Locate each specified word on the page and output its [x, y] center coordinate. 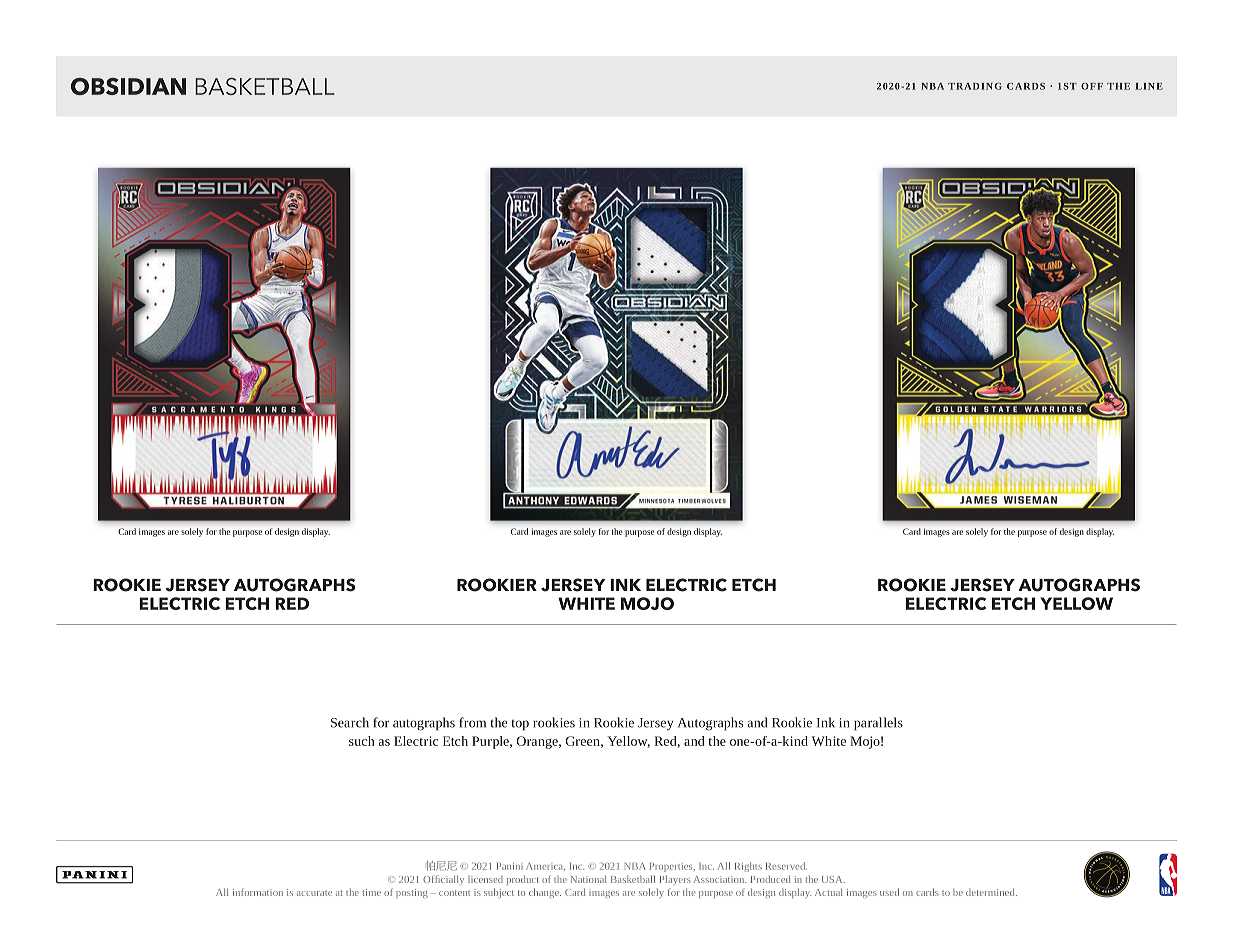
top [520, 725]
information [258, 892]
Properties [672, 867]
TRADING [975, 86]
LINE [1149, 86]
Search [350, 722]
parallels [878, 724]
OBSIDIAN [128, 86]
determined [991, 892]
